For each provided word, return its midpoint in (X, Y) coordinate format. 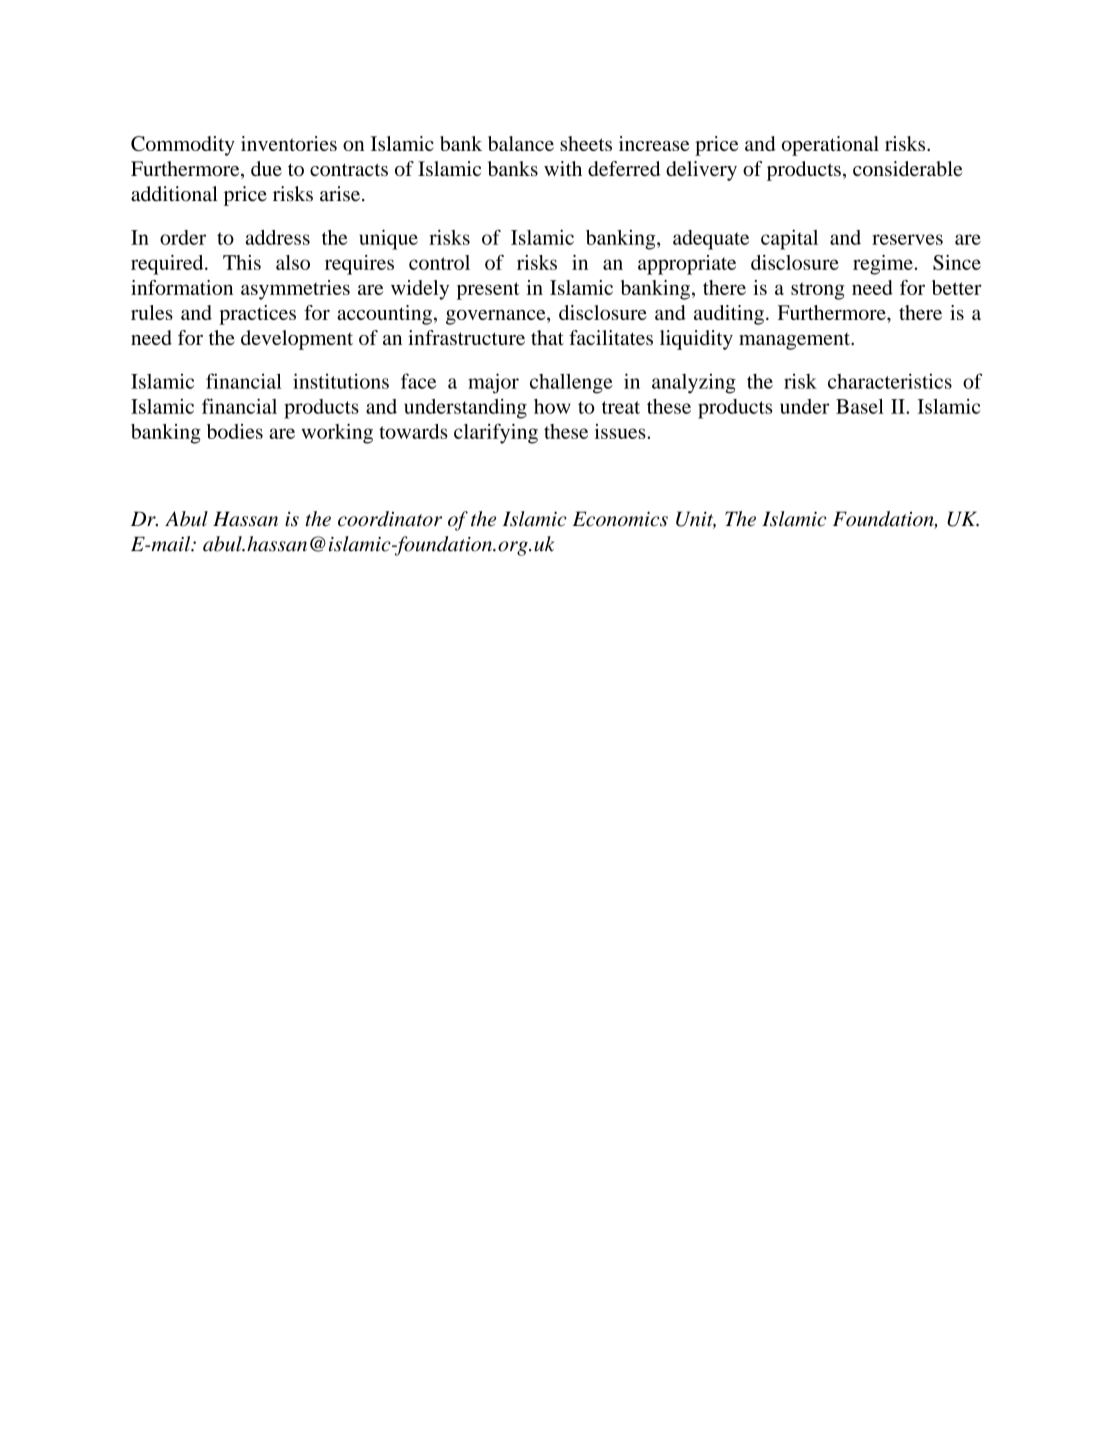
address (277, 237)
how (552, 406)
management (795, 341)
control (439, 262)
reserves (907, 239)
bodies (235, 431)
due (266, 168)
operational (830, 146)
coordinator (390, 519)
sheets (586, 143)
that (547, 337)
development (297, 340)
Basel (860, 406)
